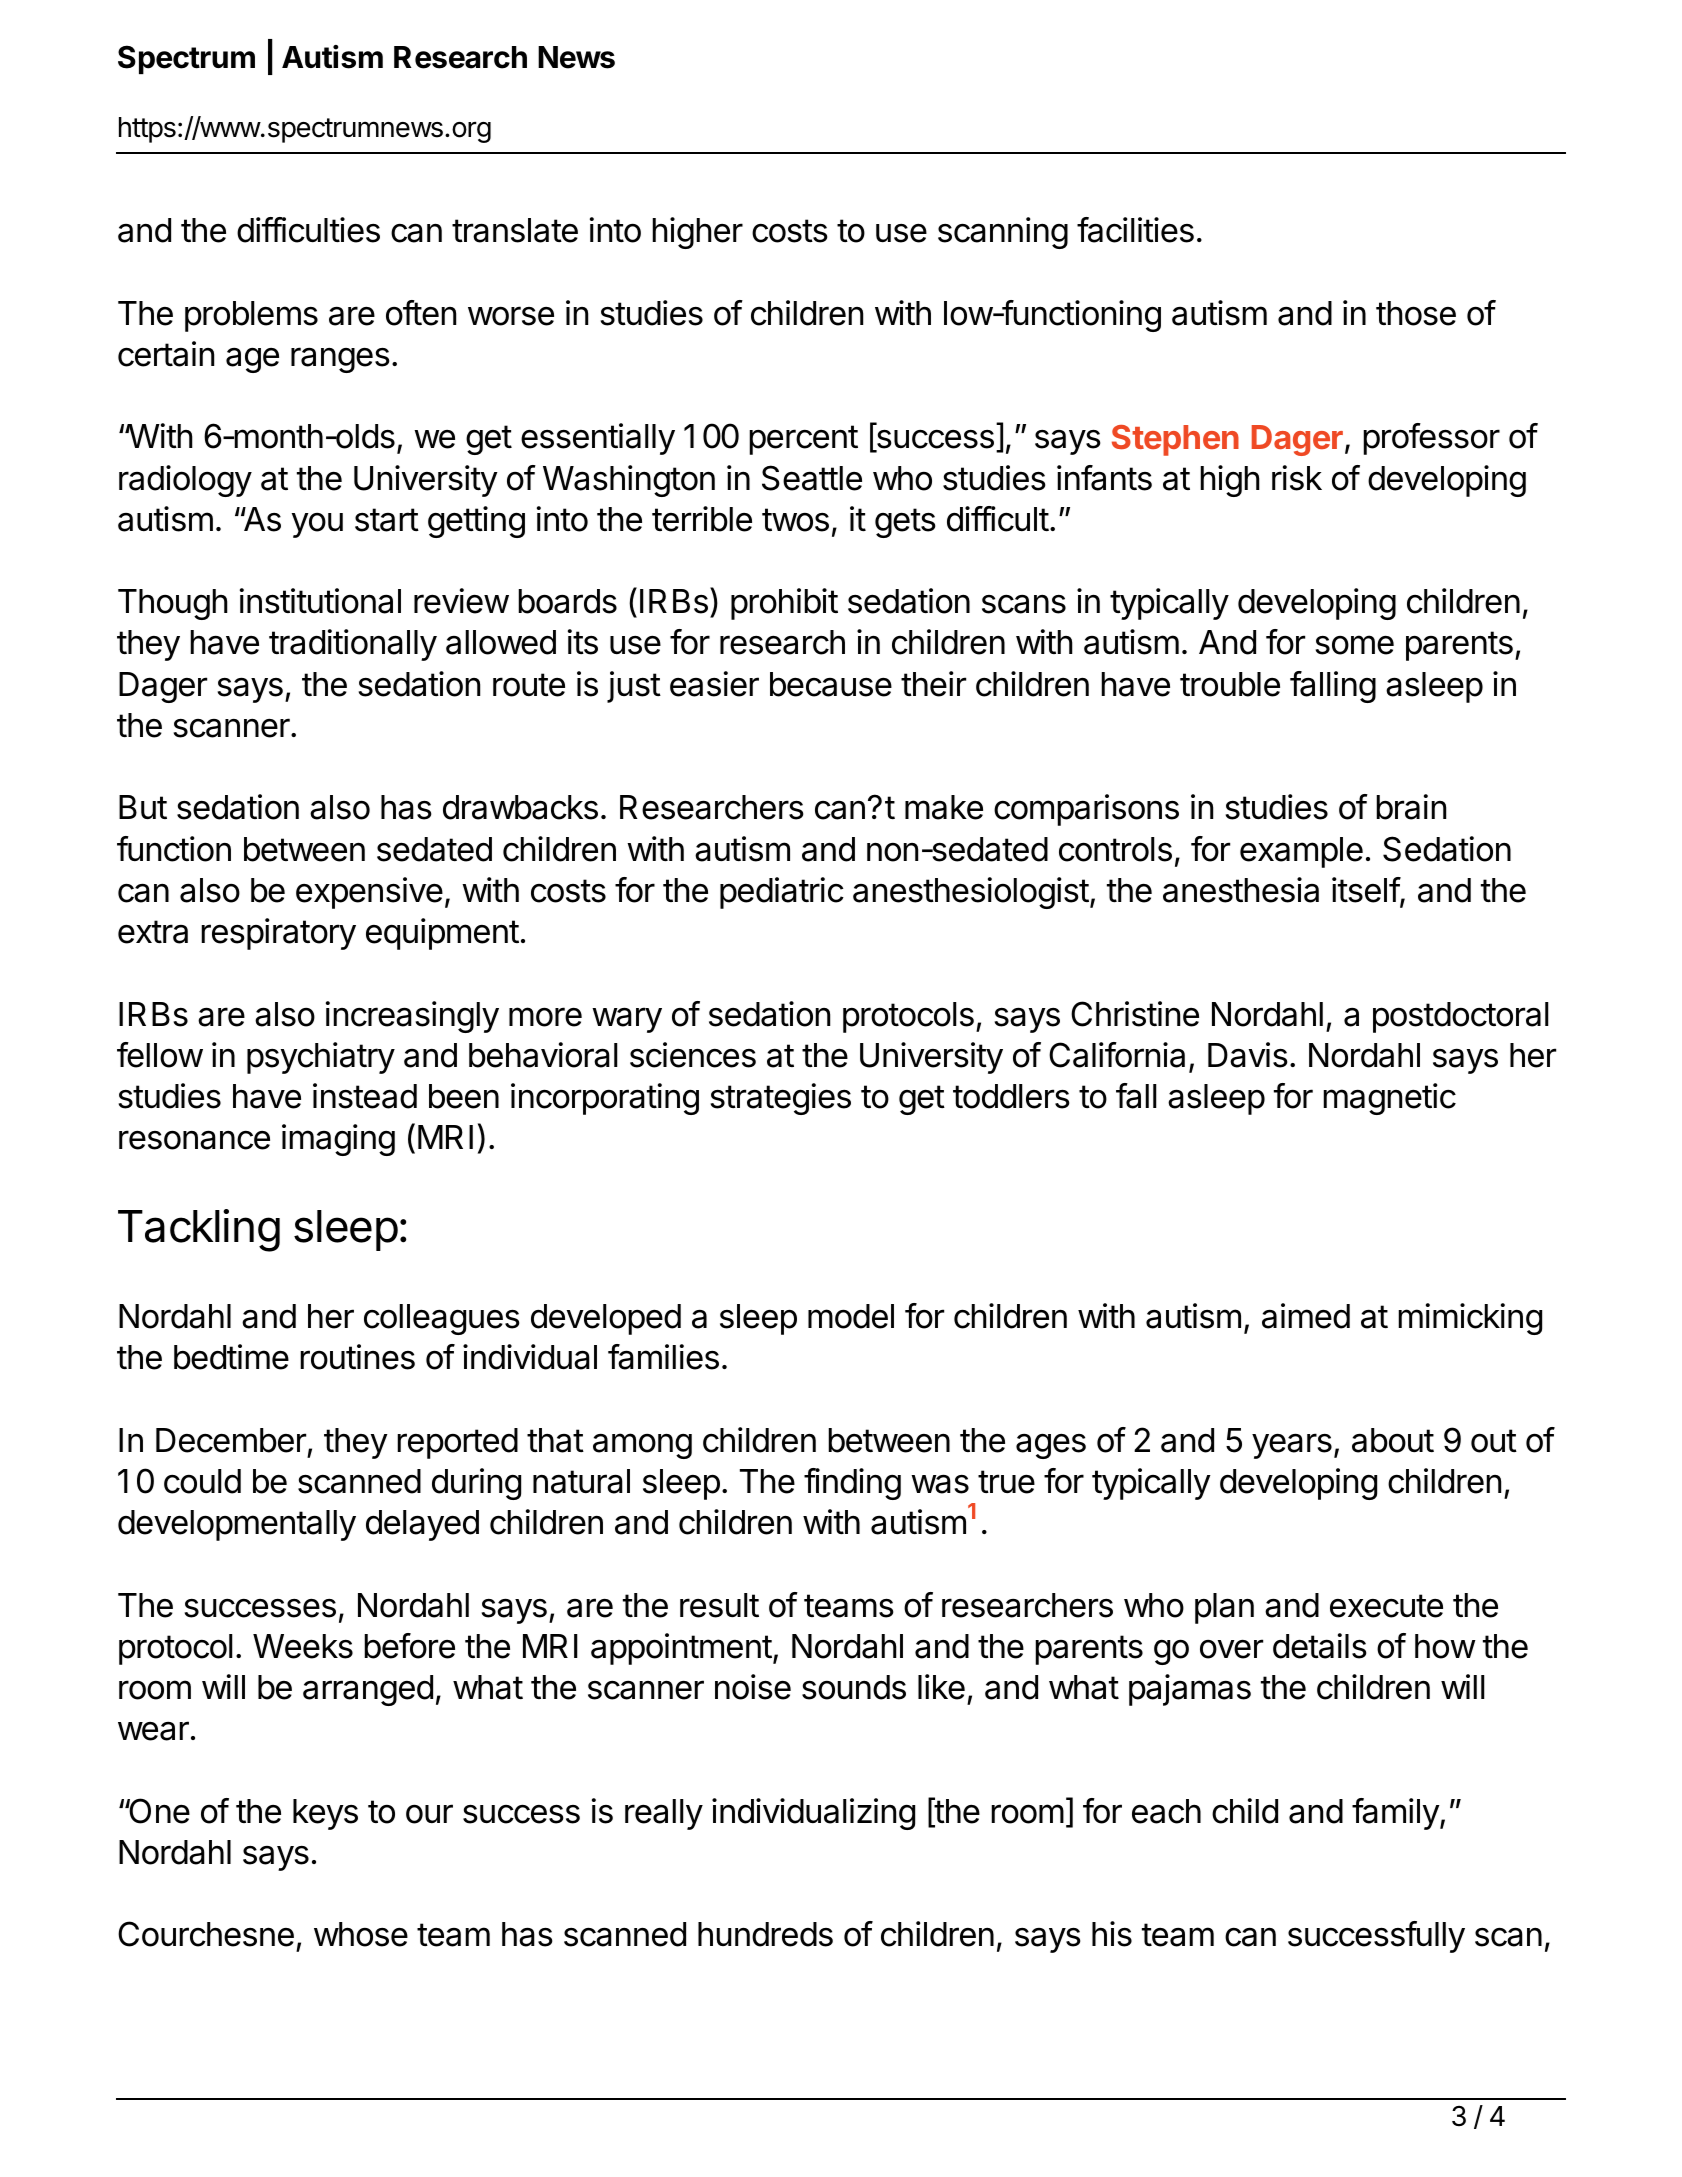 This screenshot has height=2177, width=1682. Describe the element at coordinates (1248, 1055) in the screenshot. I see `Davis` at that location.
